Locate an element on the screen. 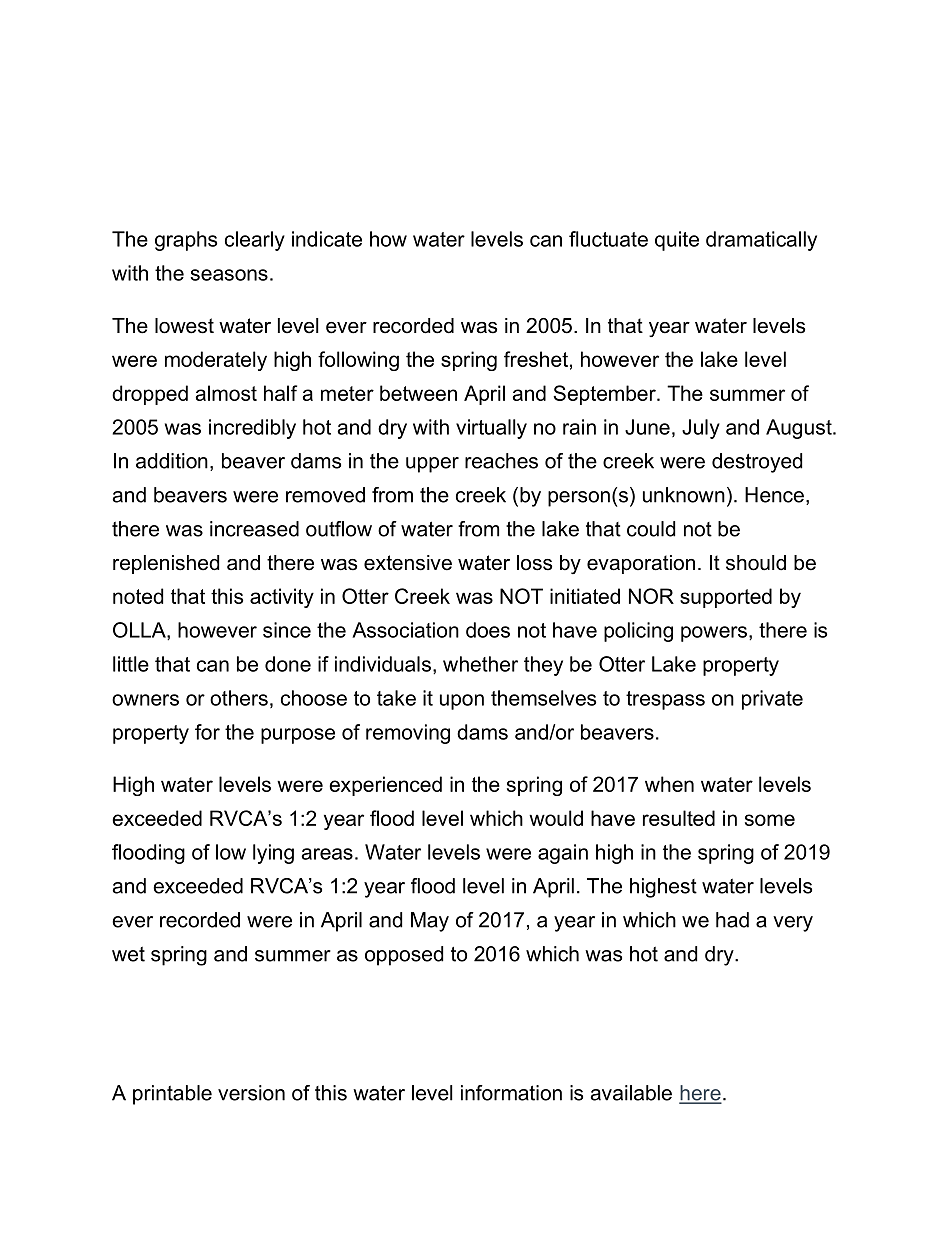 Image resolution: width=952 pixels, height=1233 pixels. dramatically is located at coordinates (761, 241).
